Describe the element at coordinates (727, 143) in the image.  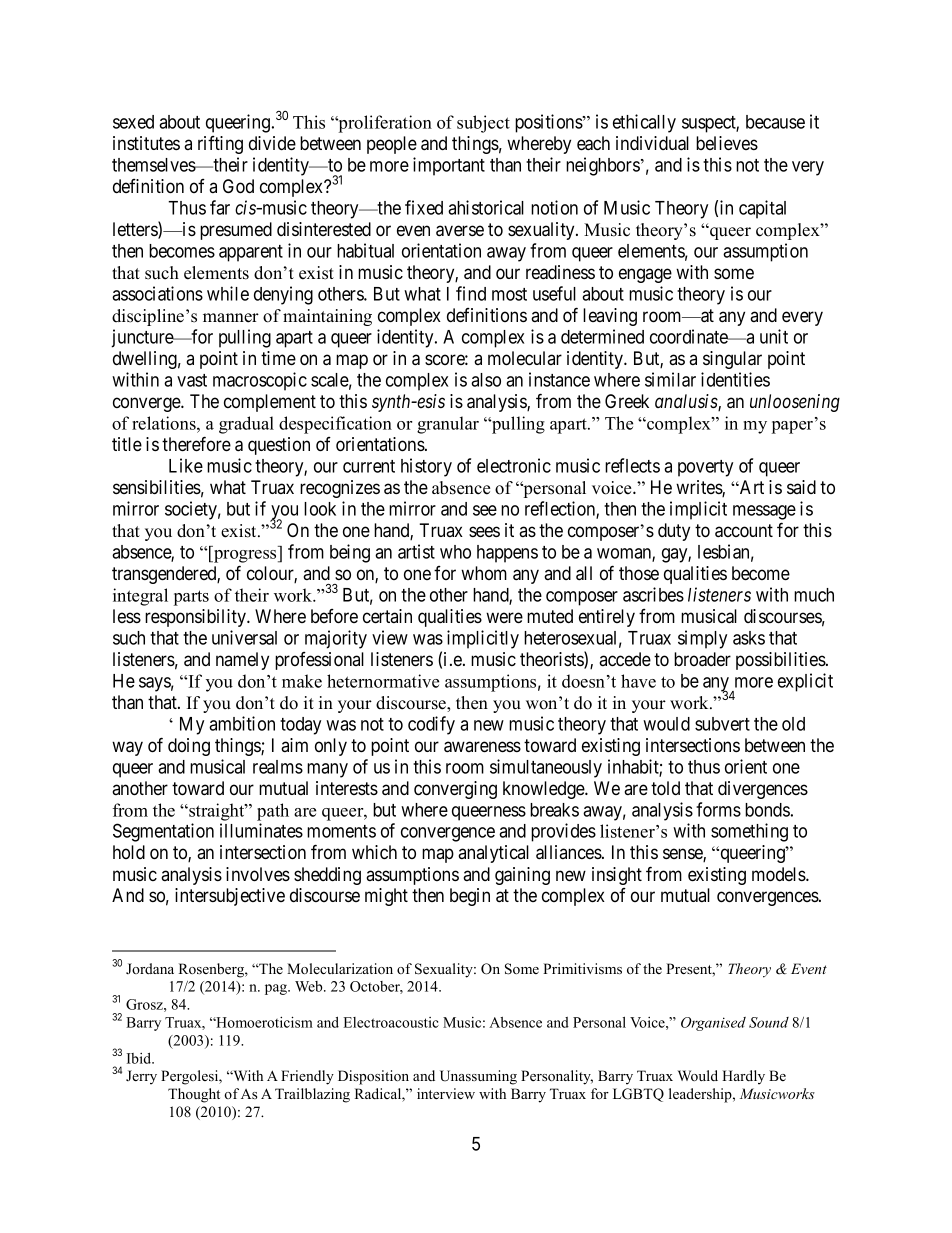
I see `believes` at that location.
